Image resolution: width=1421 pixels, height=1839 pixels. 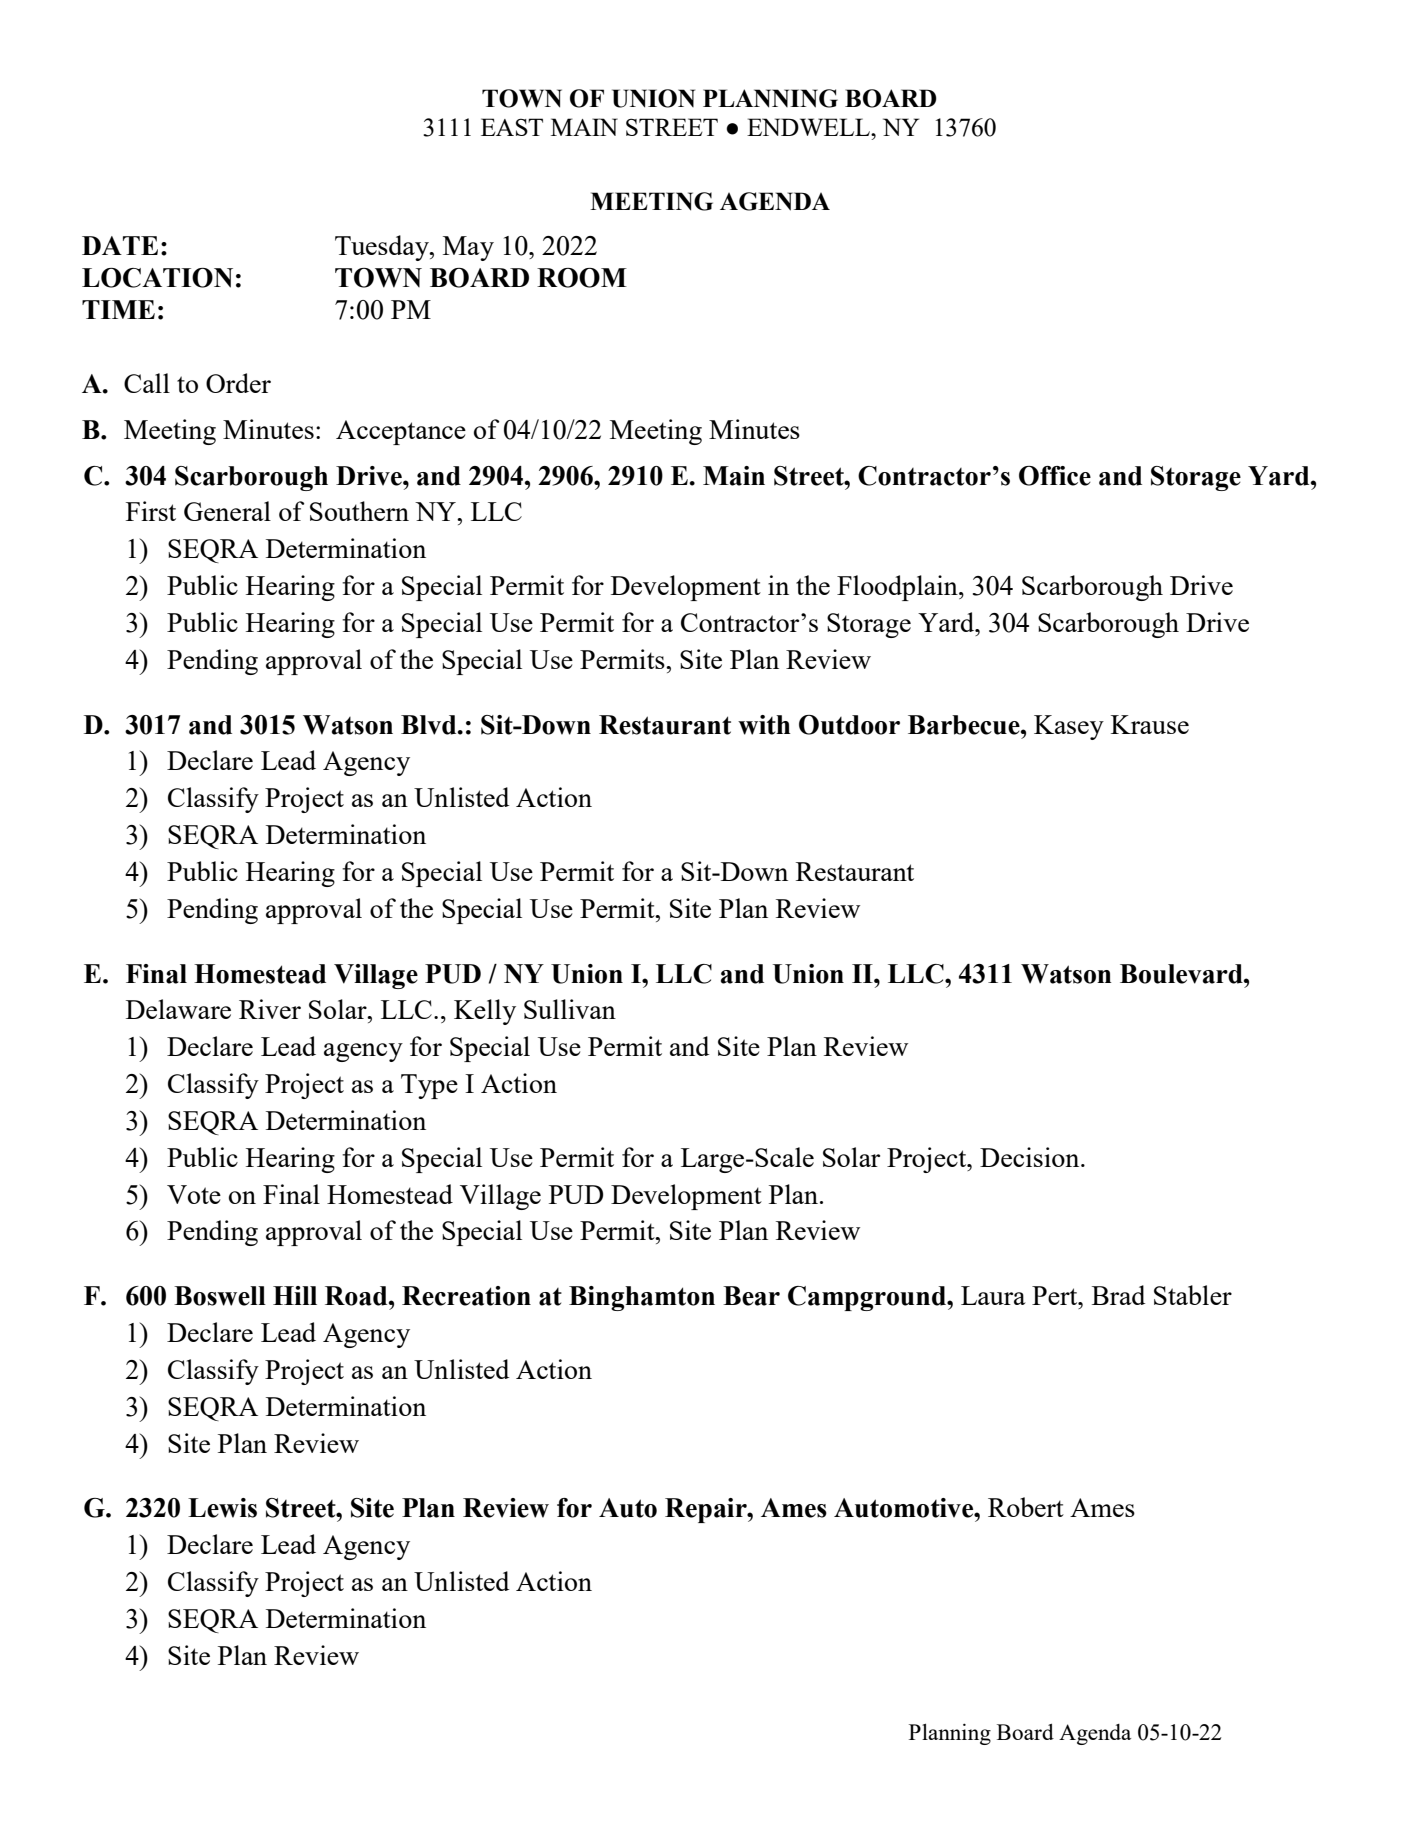 I want to click on EAST, so click(x=512, y=127).
